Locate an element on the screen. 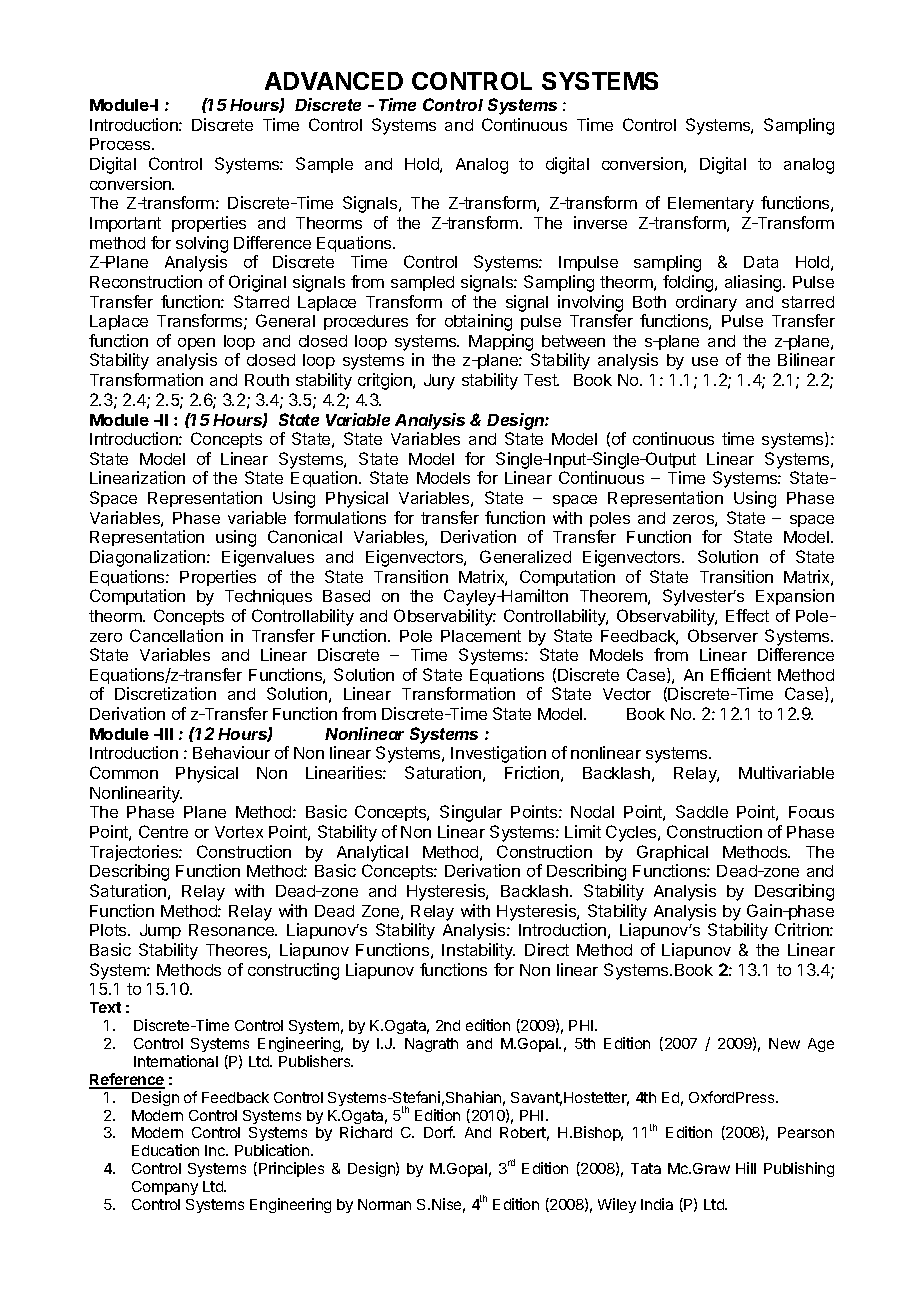 The image size is (924, 1308). III is located at coordinates (165, 734).
